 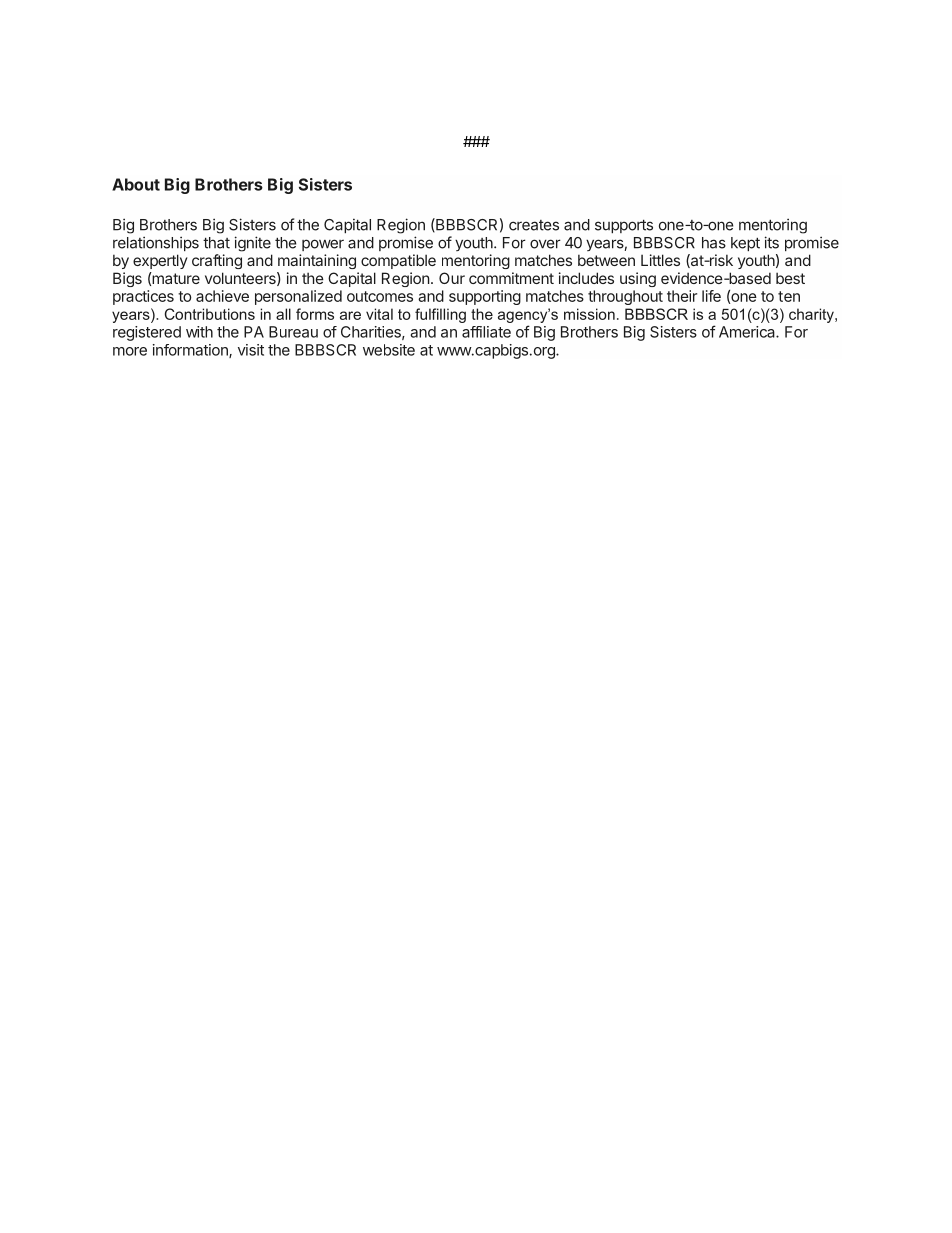 What do you see at coordinates (534, 225) in the screenshot?
I see `creates` at bounding box center [534, 225].
